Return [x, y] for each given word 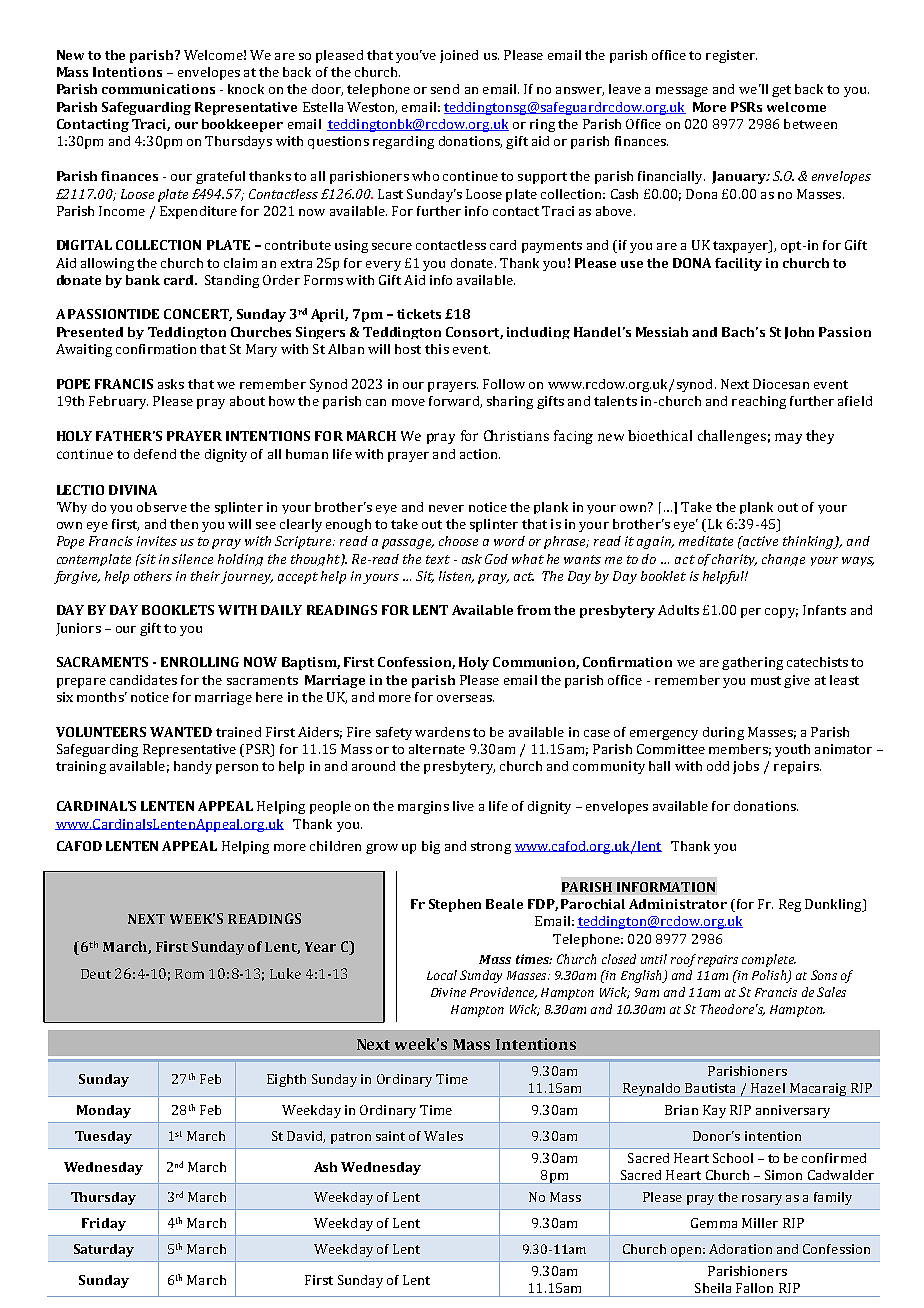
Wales [443, 1136]
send [445, 89]
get [781, 91]
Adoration [740, 1249]
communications [158, 89]
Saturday [104, 1250]
